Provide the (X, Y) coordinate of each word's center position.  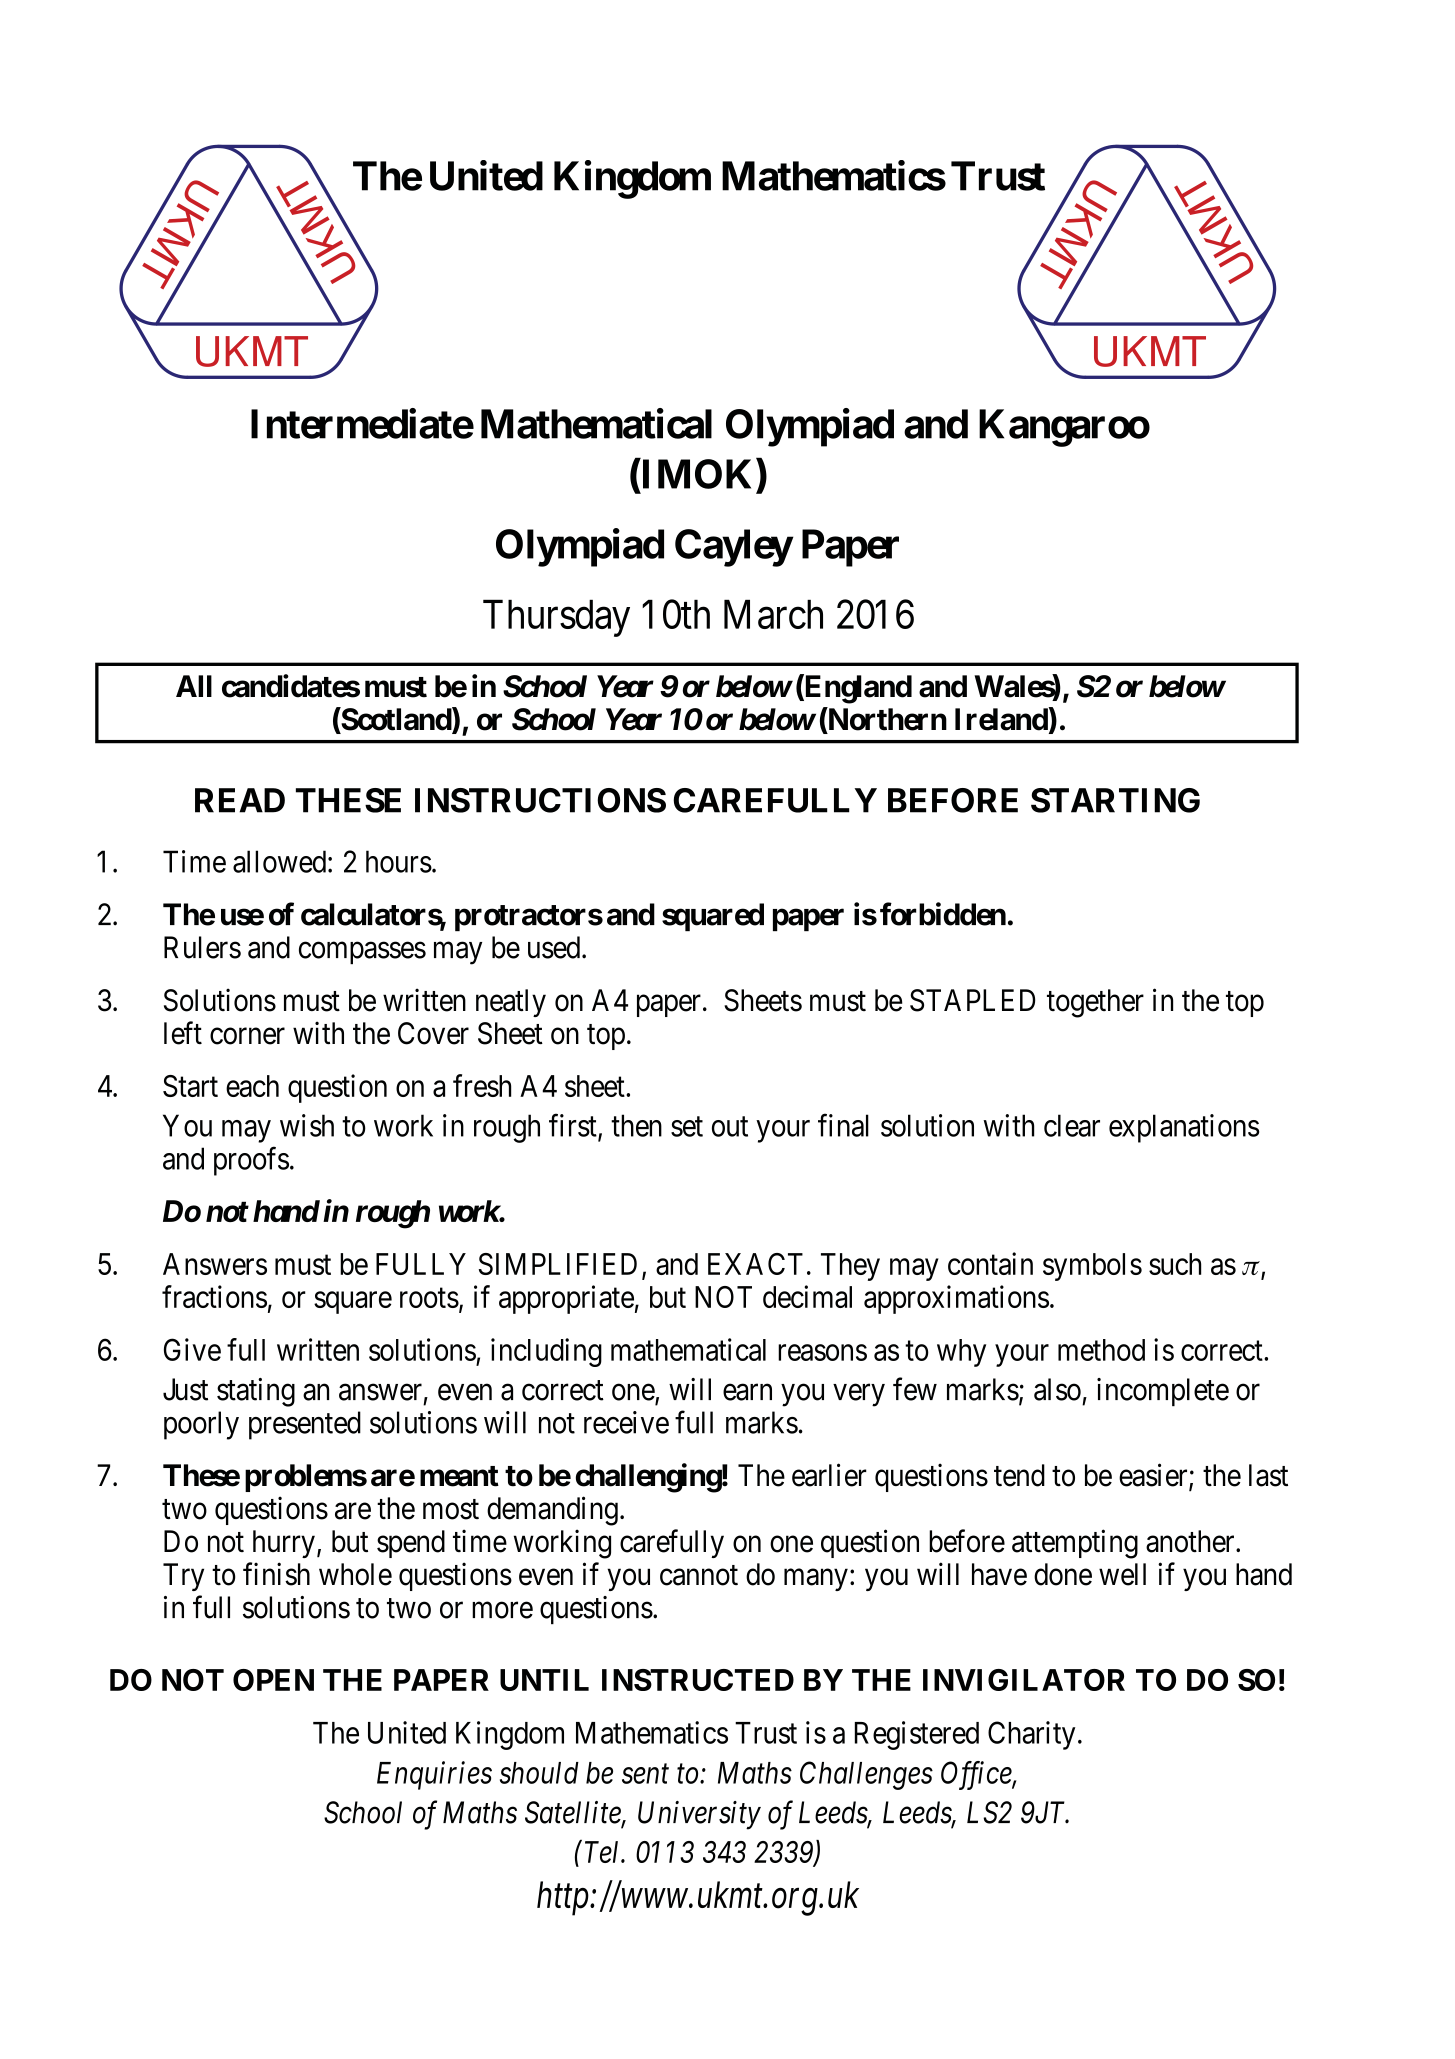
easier (1154, 1476)
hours (399, 861)
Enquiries (434, 1776)
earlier (829, 1475)
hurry (284, 1544)
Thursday (556, 618)
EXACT (755, 1264)
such (1175, 1264)
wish (307, 1125)
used (555, 947)
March (773, 614)
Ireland (1002, 719)
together (1095, 1003)
